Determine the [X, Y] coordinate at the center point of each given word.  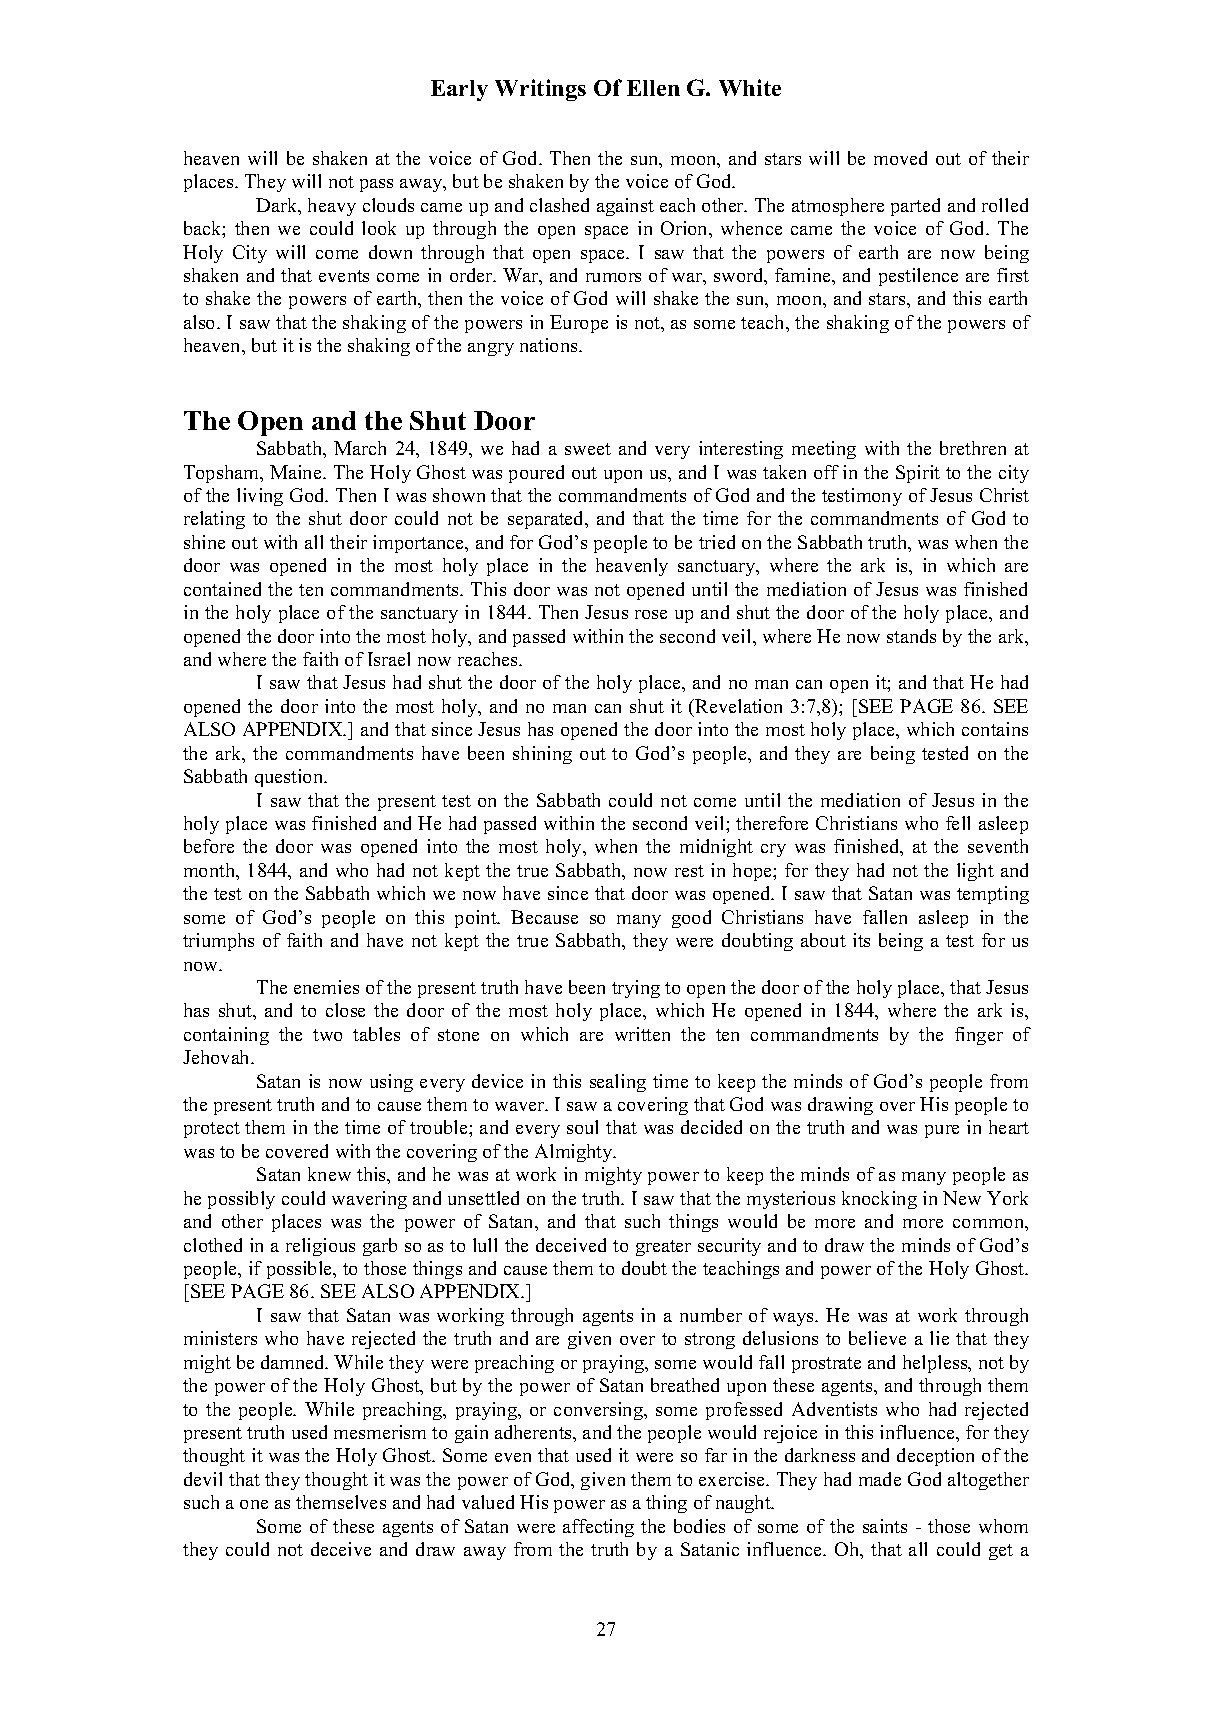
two [327, 1035]
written [642, 1034]
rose [651, 614]
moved [900, 158]
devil [203, 1479]
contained [222, 589]
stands [911, 636]
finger [979, 1036]
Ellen [653, 88]
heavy [332, 207]
